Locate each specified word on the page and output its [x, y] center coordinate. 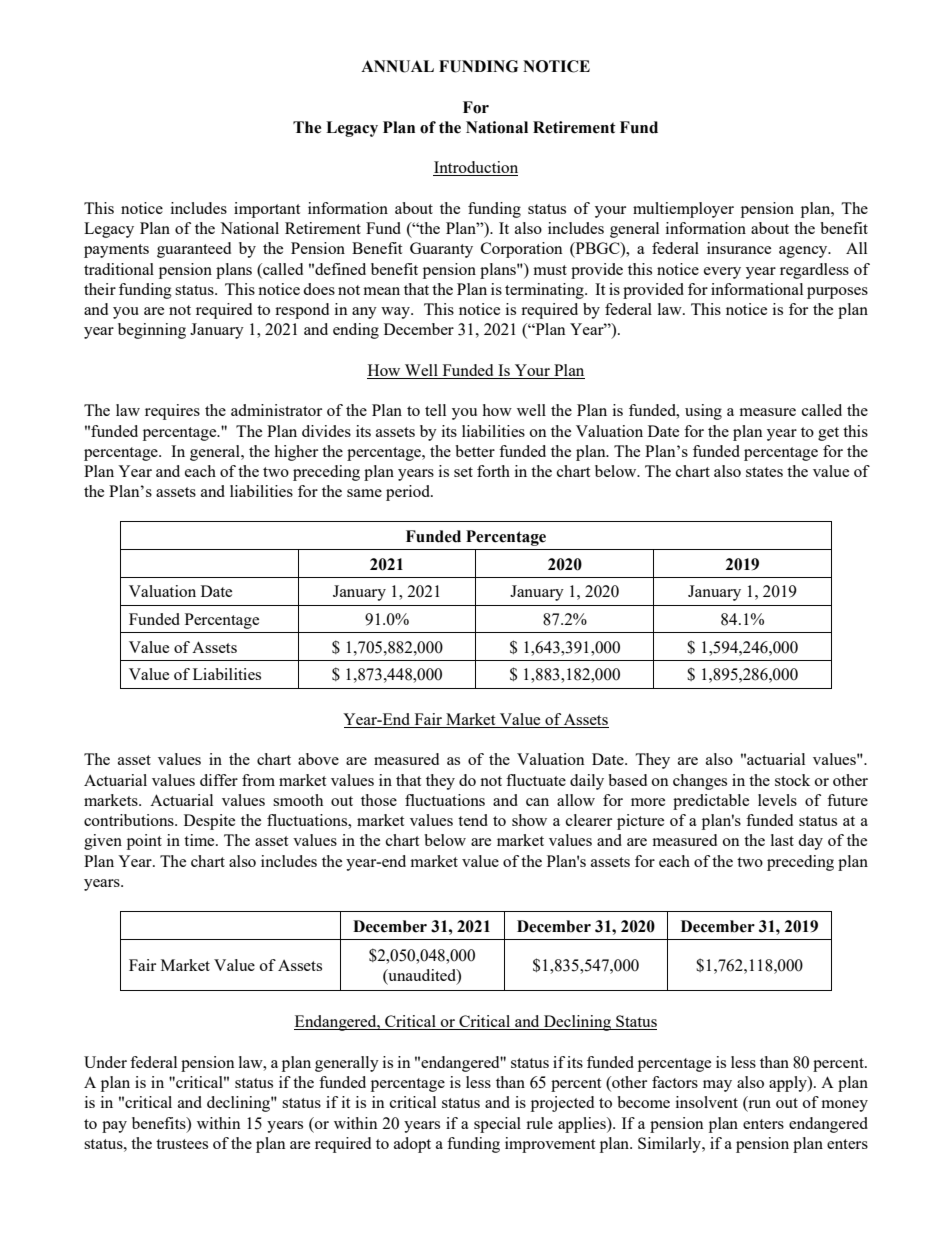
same [364, 493]
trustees [182, 1144]
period [409, 493]
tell [435, 410]
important [267, 210]
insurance [739, 248]
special [497, 1125]
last [782, 840]
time [200, 840]
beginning [152, 331]
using [703, 412]
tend [473, 820]
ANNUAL [397, 66]
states [764, 472]
